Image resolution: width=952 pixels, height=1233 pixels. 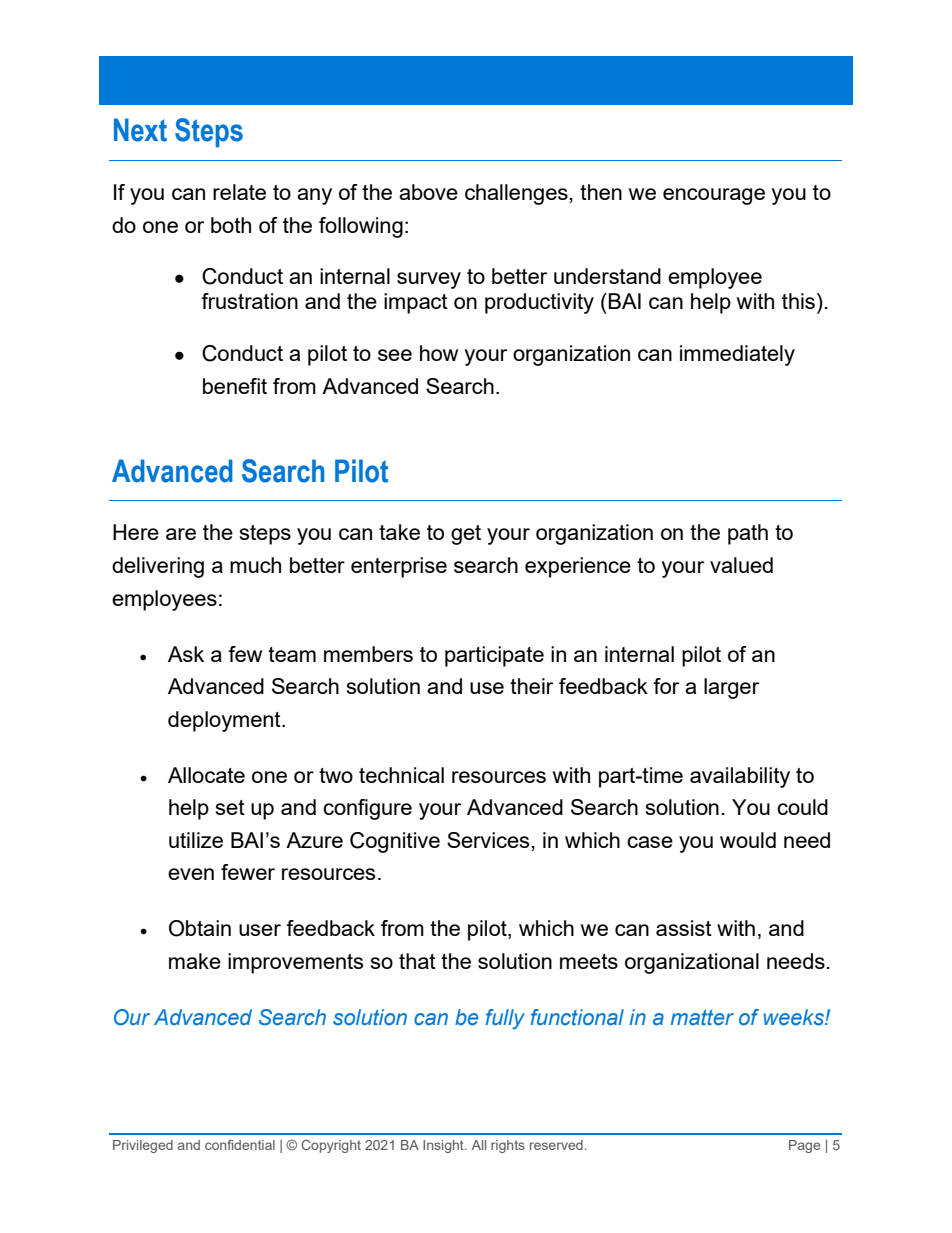 What do you see at coordinates (488, 840) in the page?
I see `Services` at bounding box center [488, 840].
